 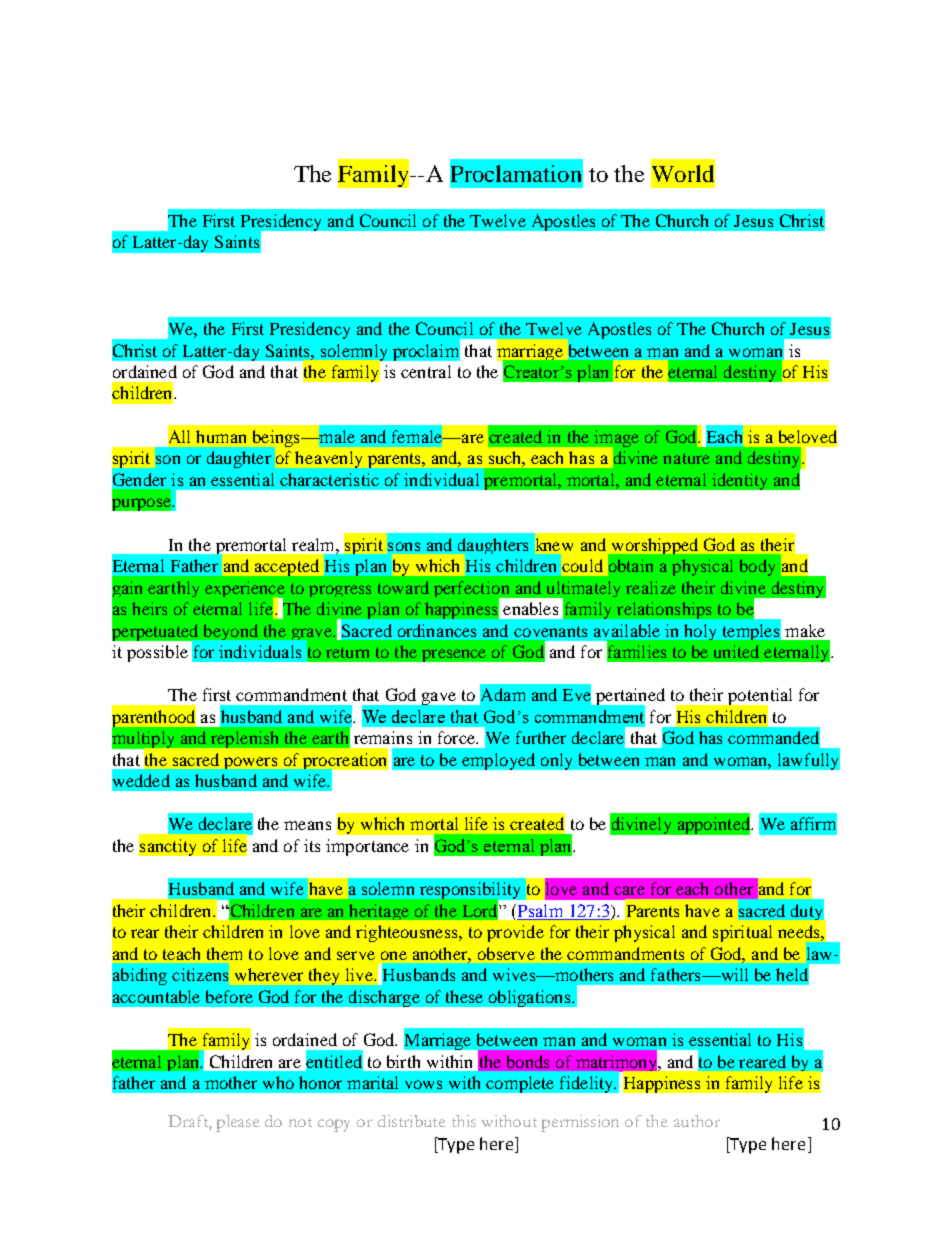 What do you see at coordinates (237, 1123) in the image?
I see `please` at bounding box center [237, 1123].
